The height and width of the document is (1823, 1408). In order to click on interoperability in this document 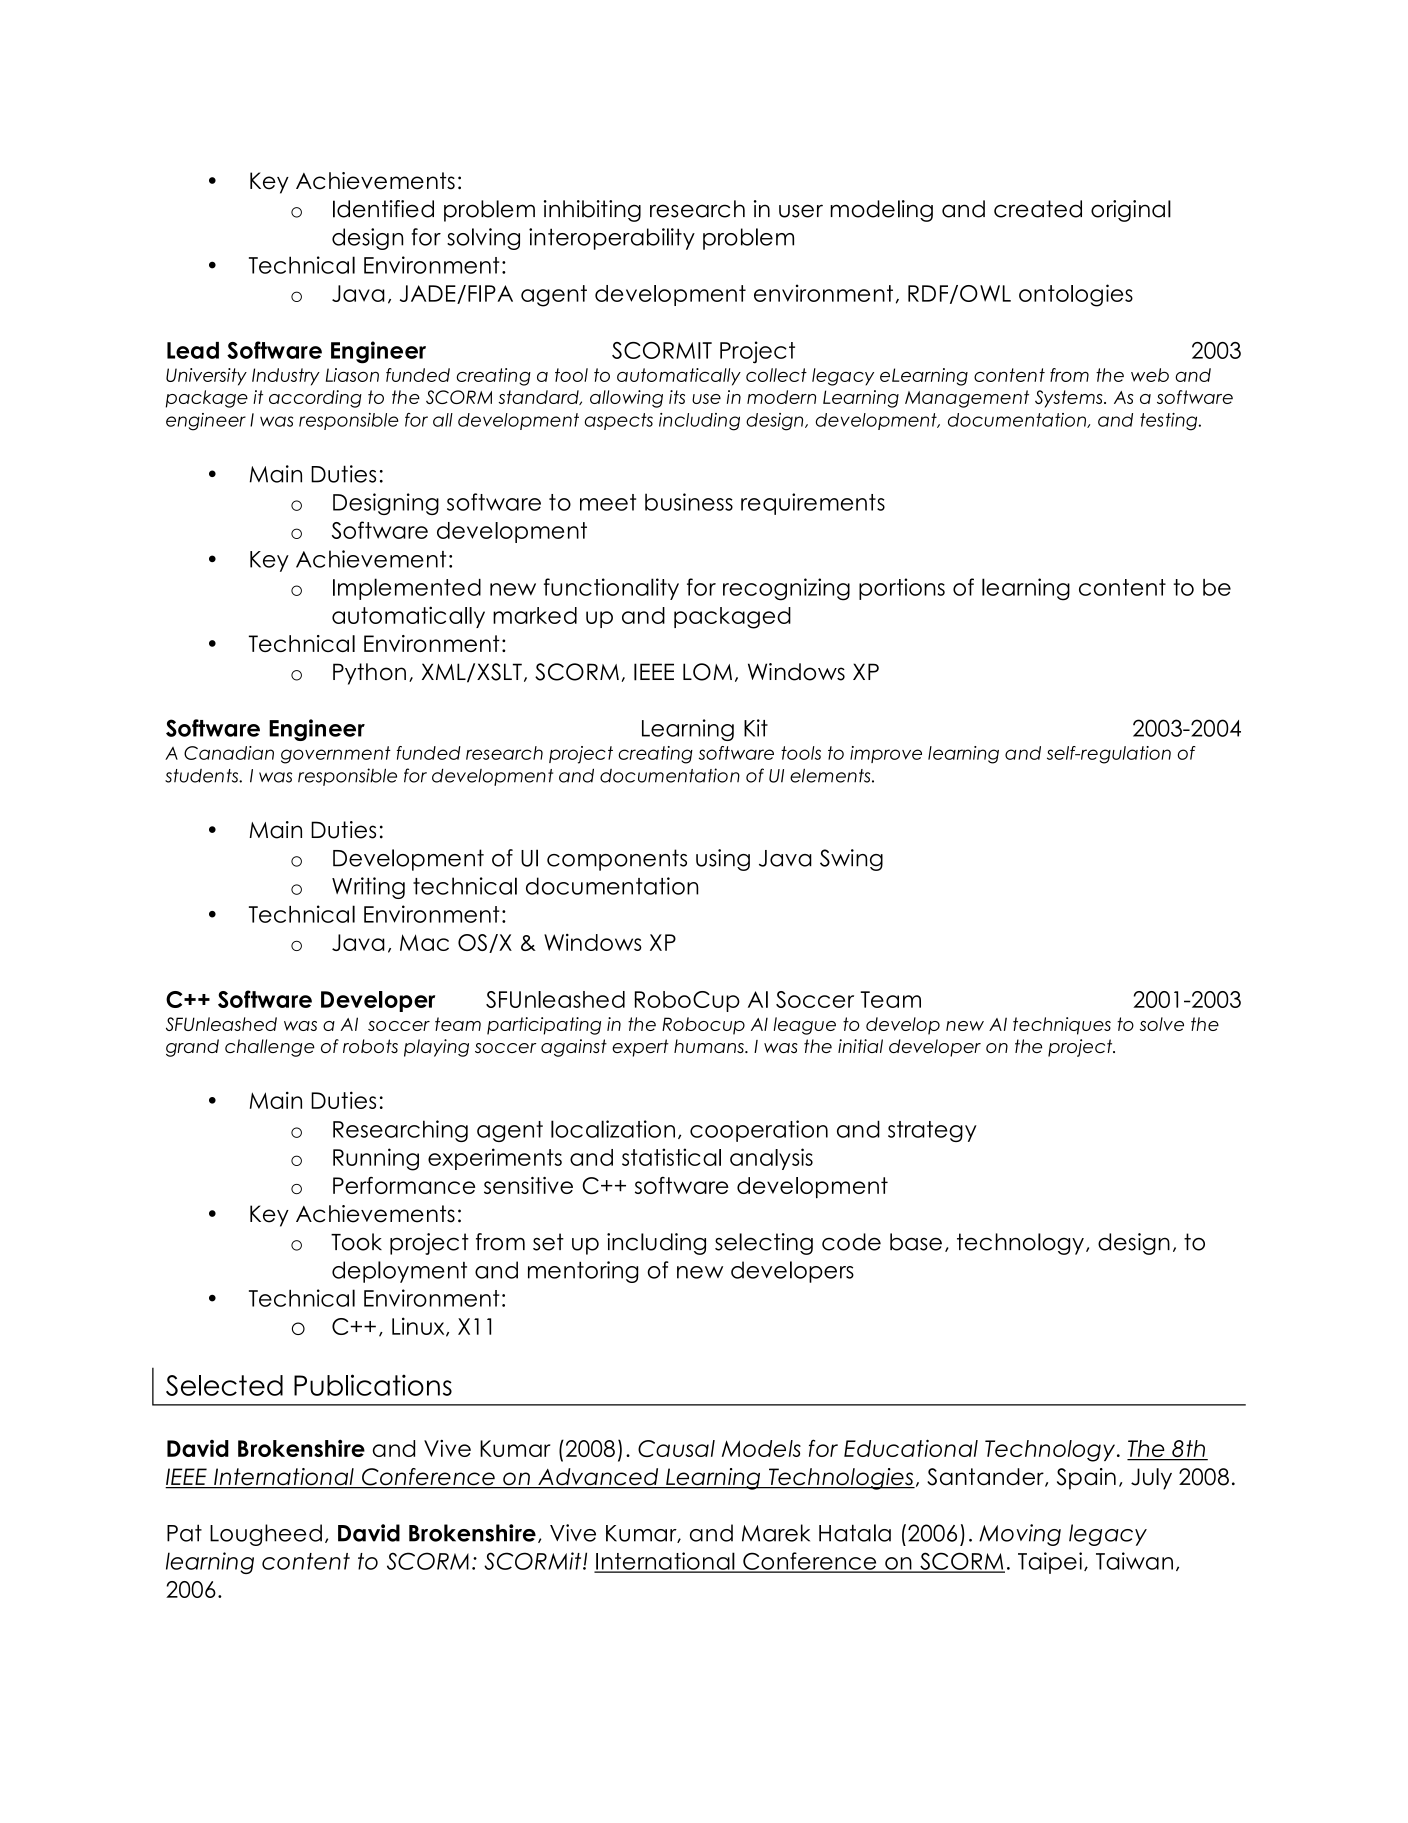, I will do `click(612, 239)`.
